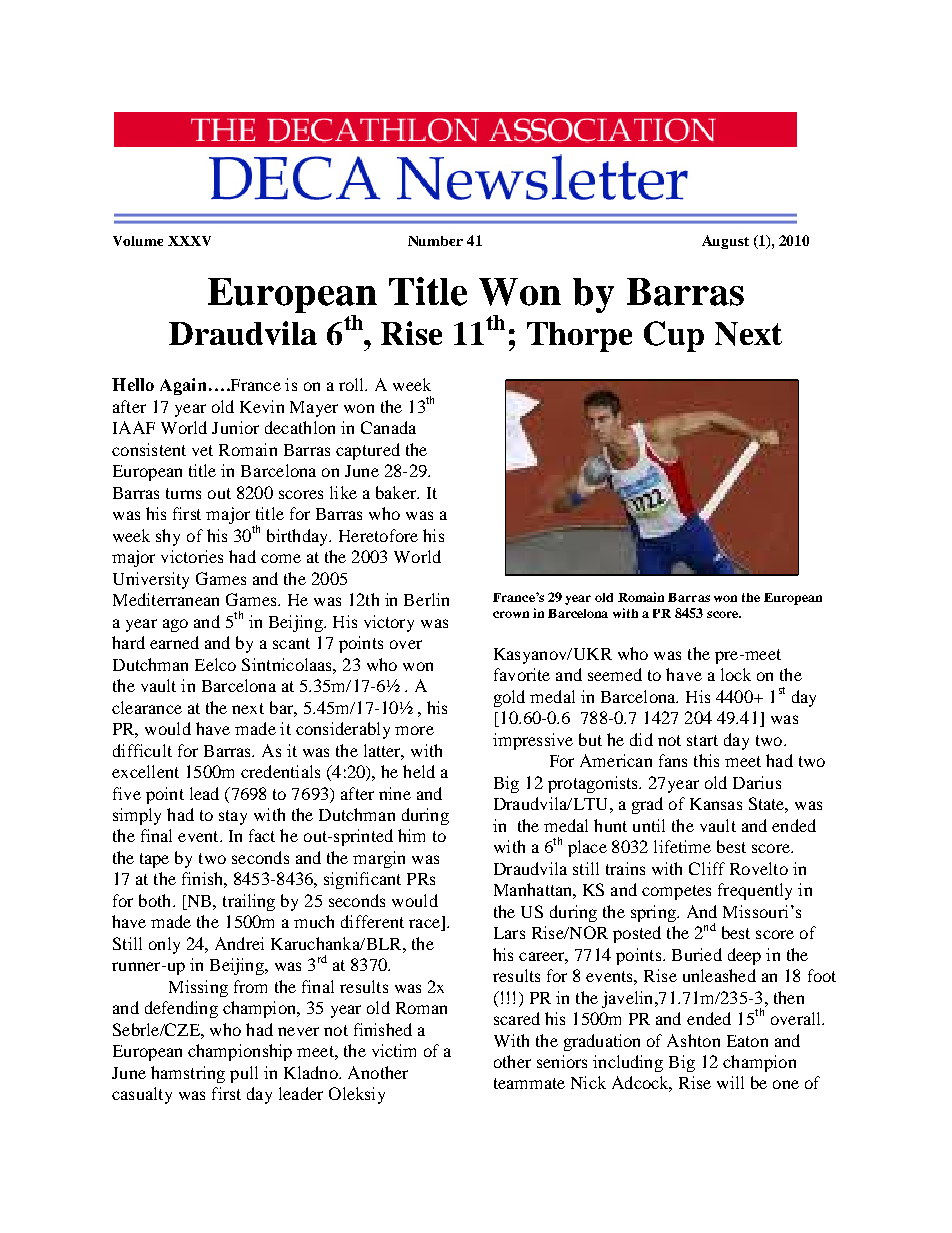 The height and width of the screenshot is (1233, 952). Describe the element at coordinates (674, 336) in the screenshot. I see `Cup` at that location.
